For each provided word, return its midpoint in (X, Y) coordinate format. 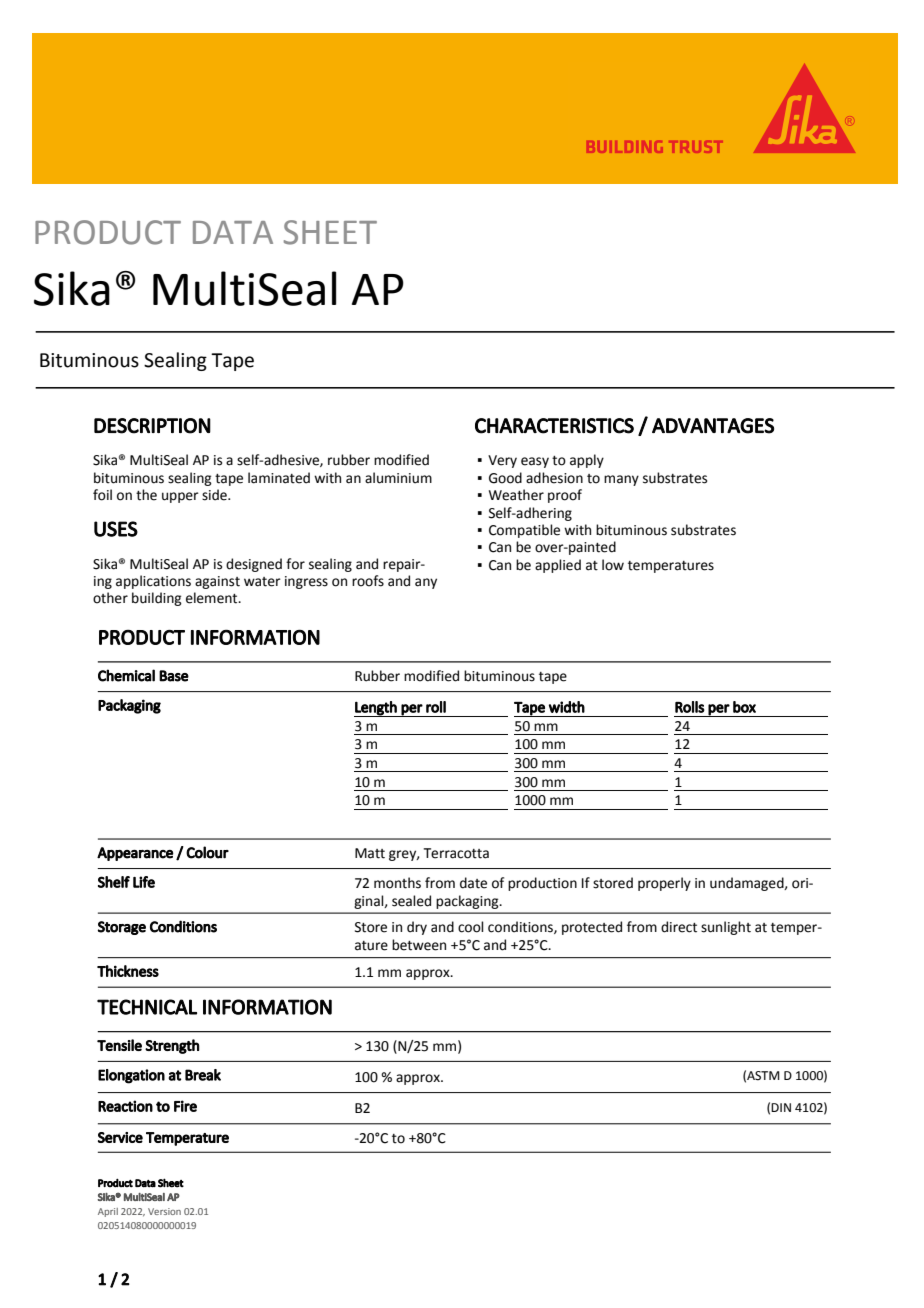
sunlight (726, 928)
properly (664, 884)
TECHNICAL (147, 1007)
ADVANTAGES (713, 426)
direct (679, 927)
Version (164, 1211)
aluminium (398, 478)
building (157, 599)
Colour (207, 852)
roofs (368, 581)
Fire (185, 1106)
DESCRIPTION (152, 426)
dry (417, 928)
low (613, 565)
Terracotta (456, 853)
